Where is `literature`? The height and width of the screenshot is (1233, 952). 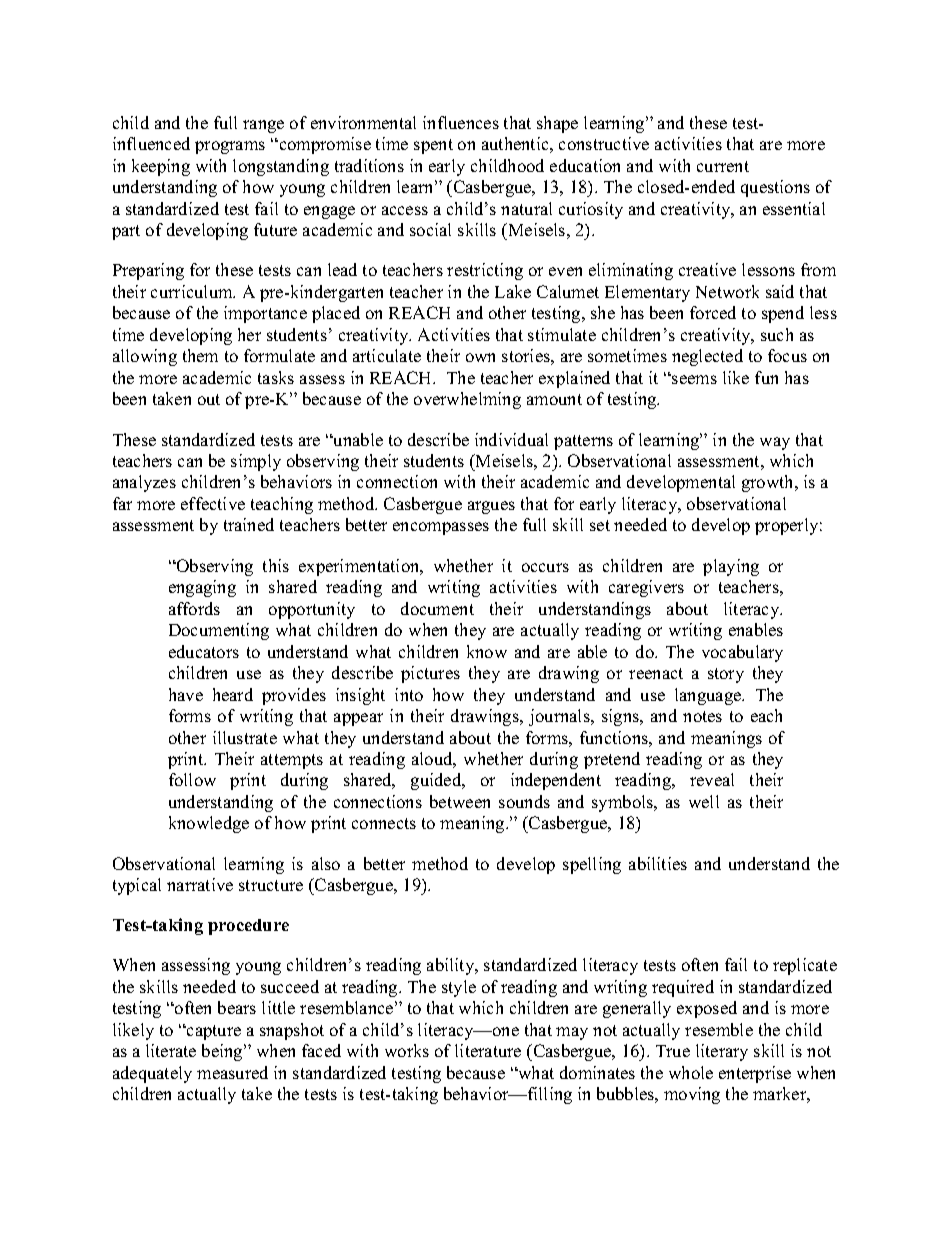
literature is located at coordinates (488, 1050).
